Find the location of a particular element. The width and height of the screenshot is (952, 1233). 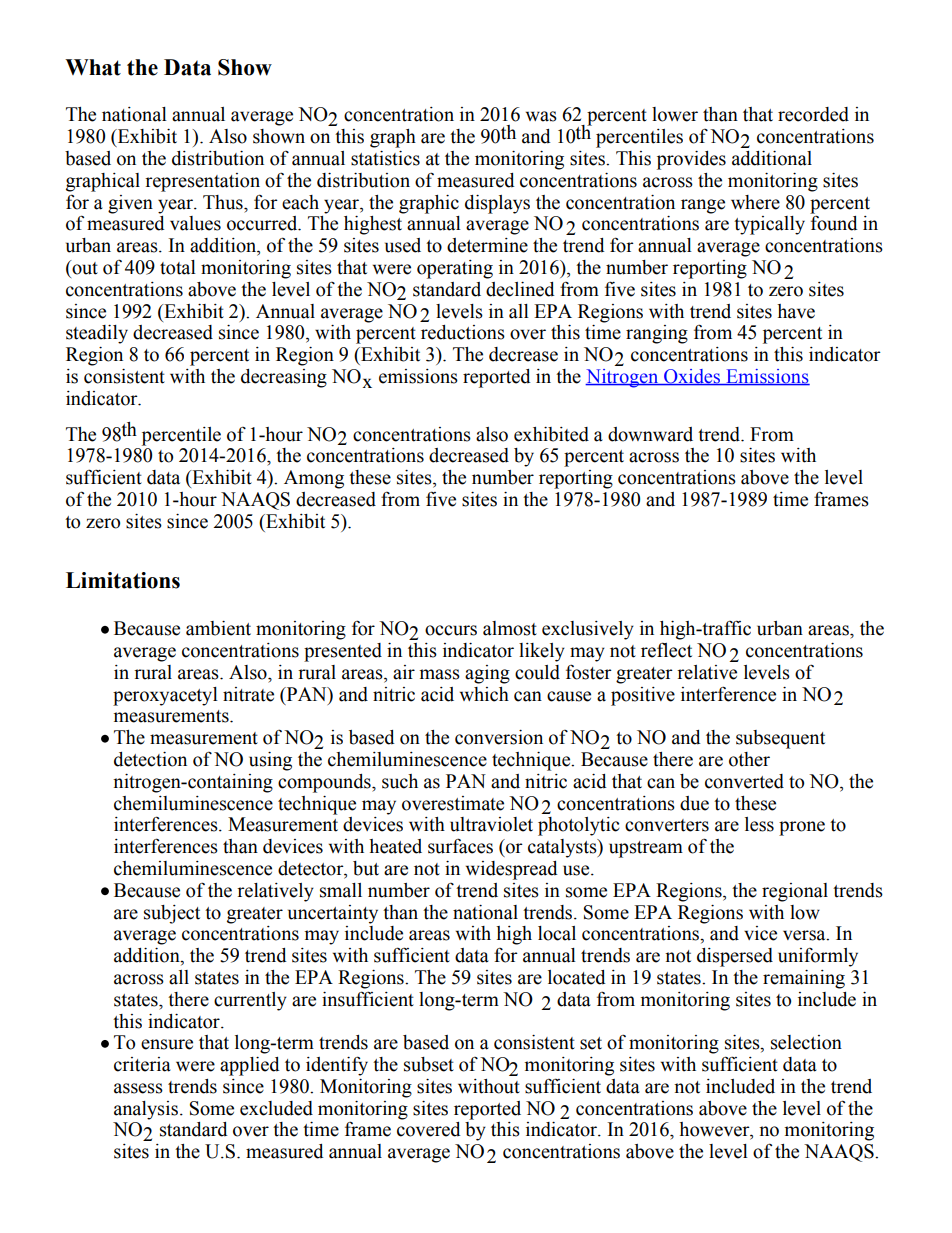

What is located at coordinates (93, 67).
